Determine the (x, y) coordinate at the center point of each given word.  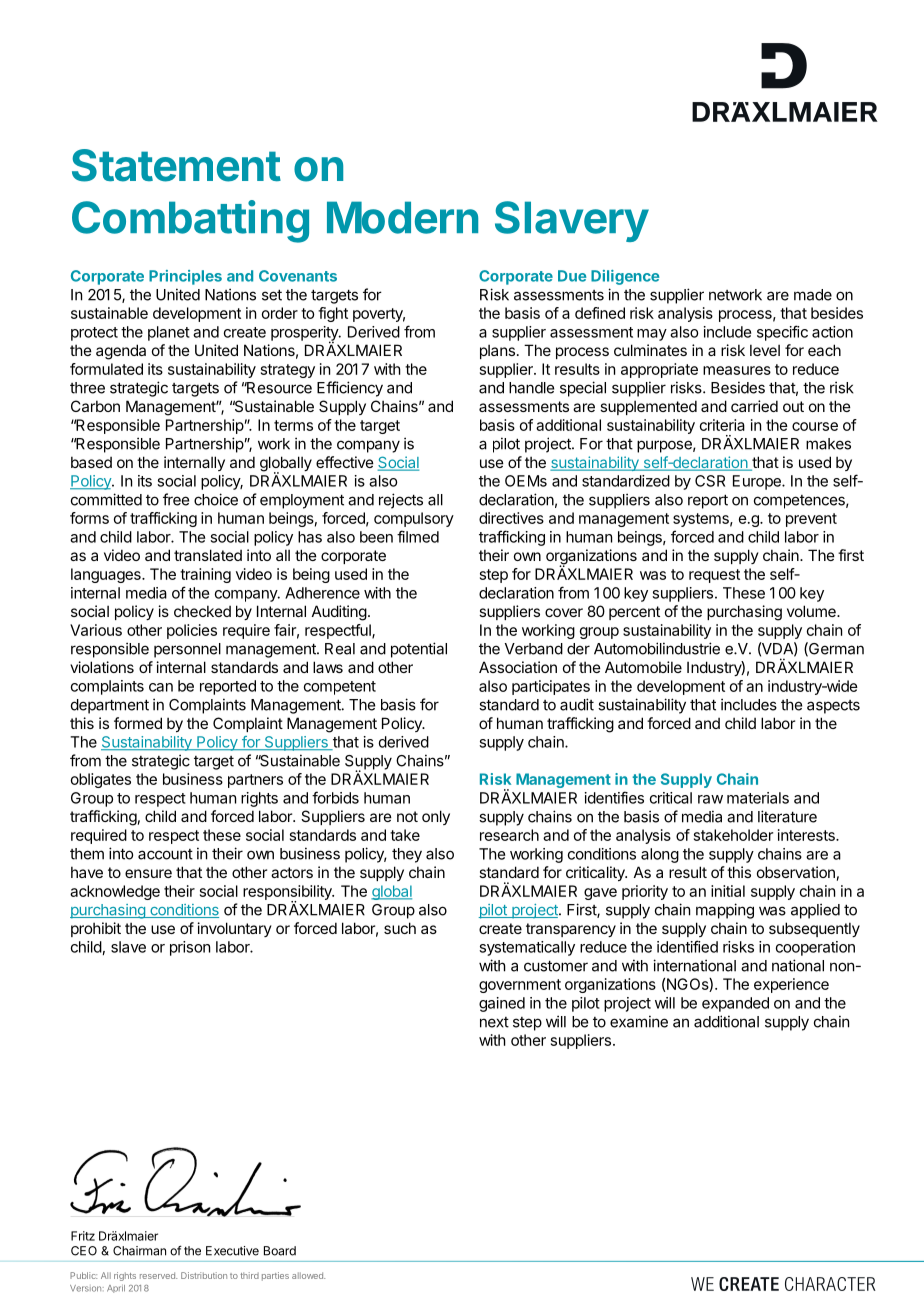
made (813, 295)
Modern (402, 217)
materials (758, 798)
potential (419, 650)
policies (192, 631)
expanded (735, 1004)
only (436, 817)
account (165, 854)
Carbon (95, 406)
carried (754, 406)
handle (531, 388)
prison (190, 948)
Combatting (190, 221)
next (494, 1022)
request (714, 576)
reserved (158, 1275)
